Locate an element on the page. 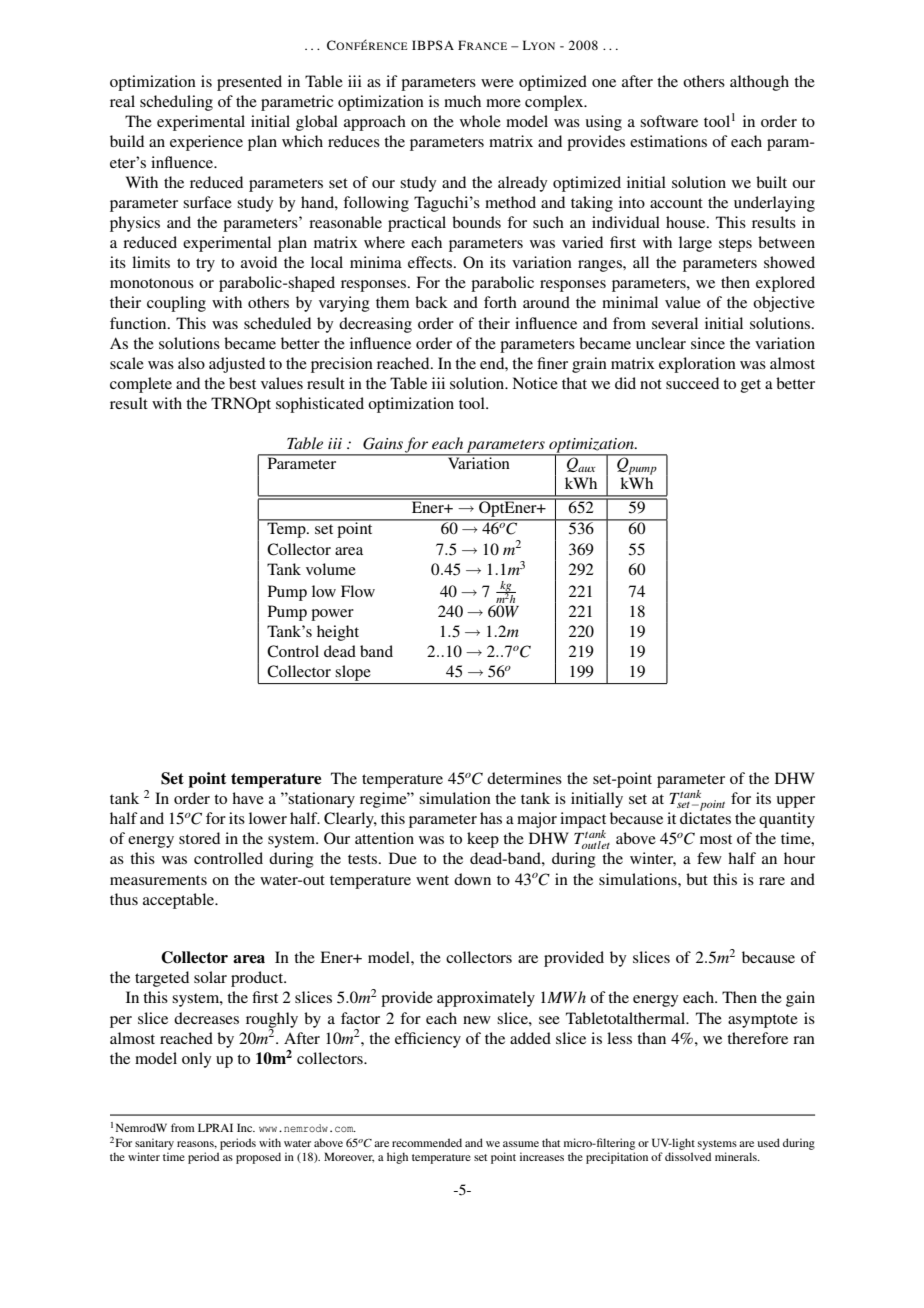 This page has width=924, height=1308. succeed is located at coordinates (692, 383).
